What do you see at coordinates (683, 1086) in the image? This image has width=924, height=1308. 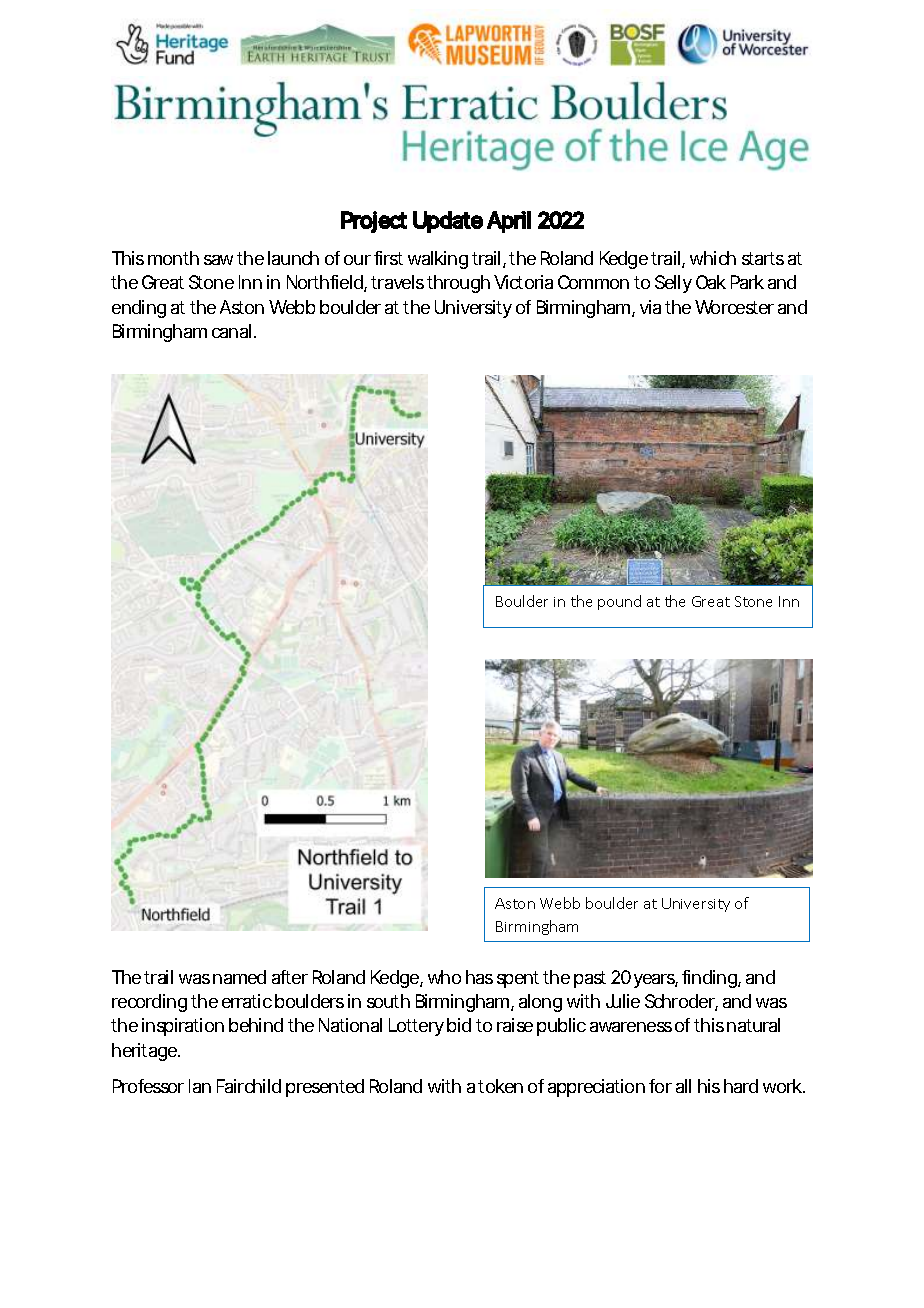 I see `all` at bounding box center [683, 1086].
